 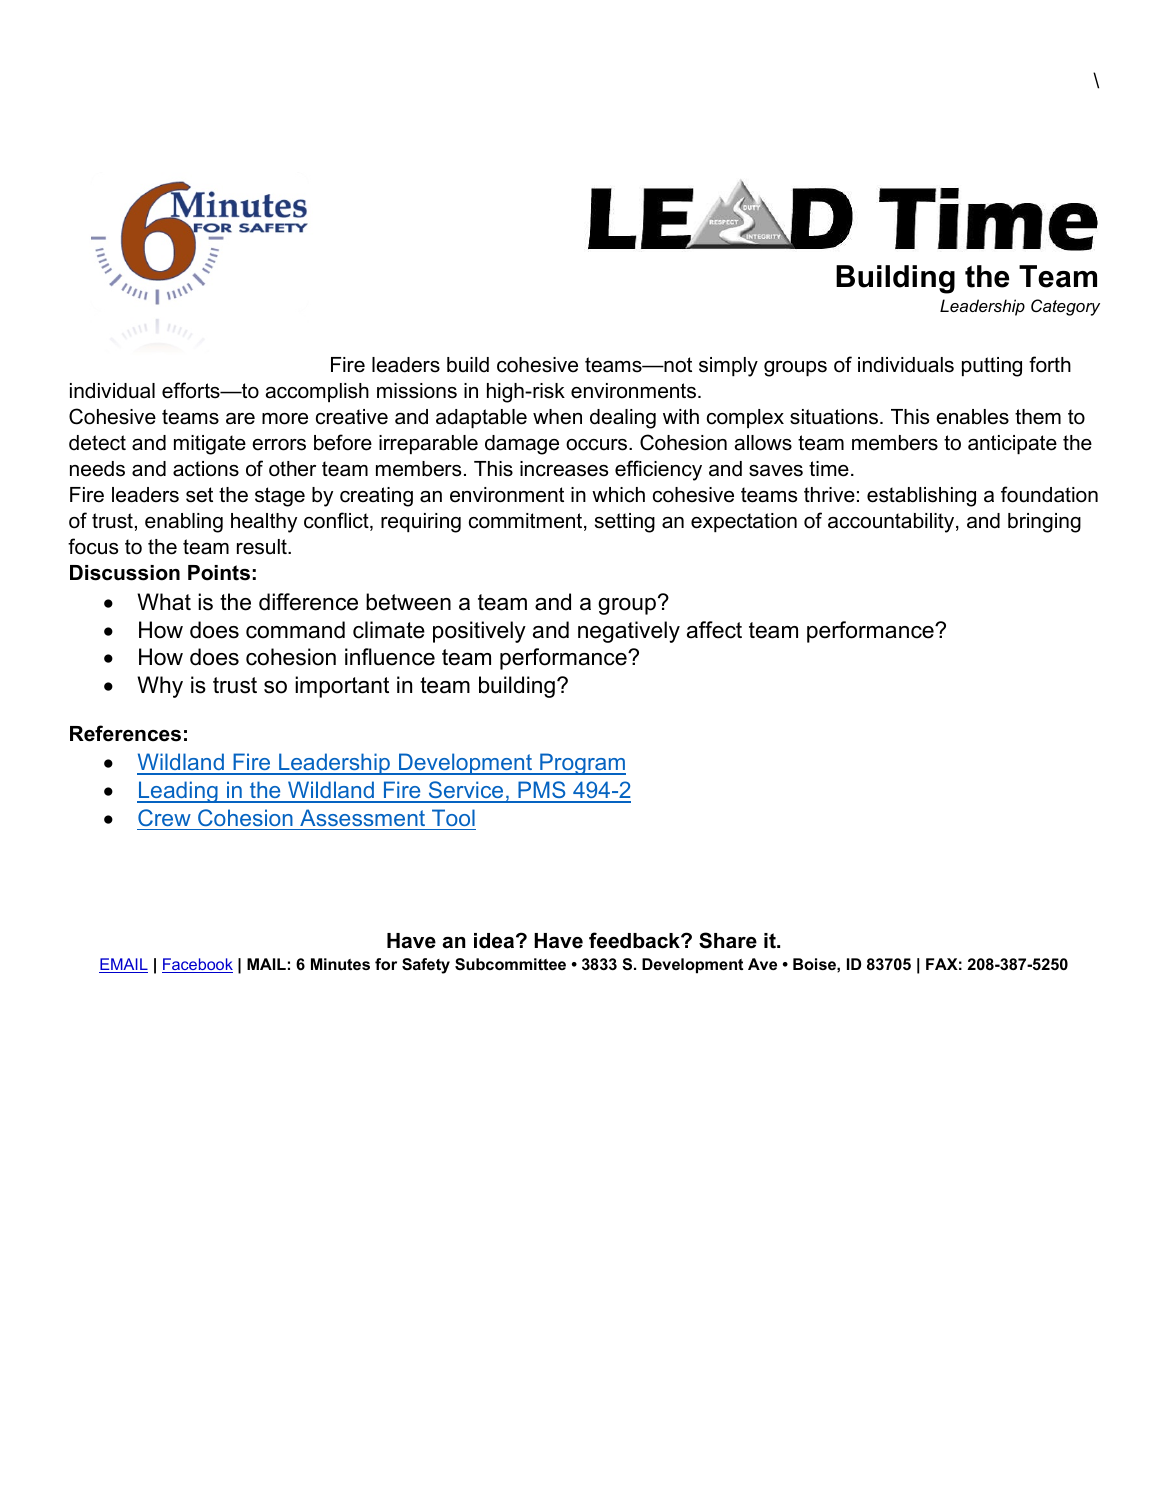 I want to click on accomplish, so click(x=317, y=392).
